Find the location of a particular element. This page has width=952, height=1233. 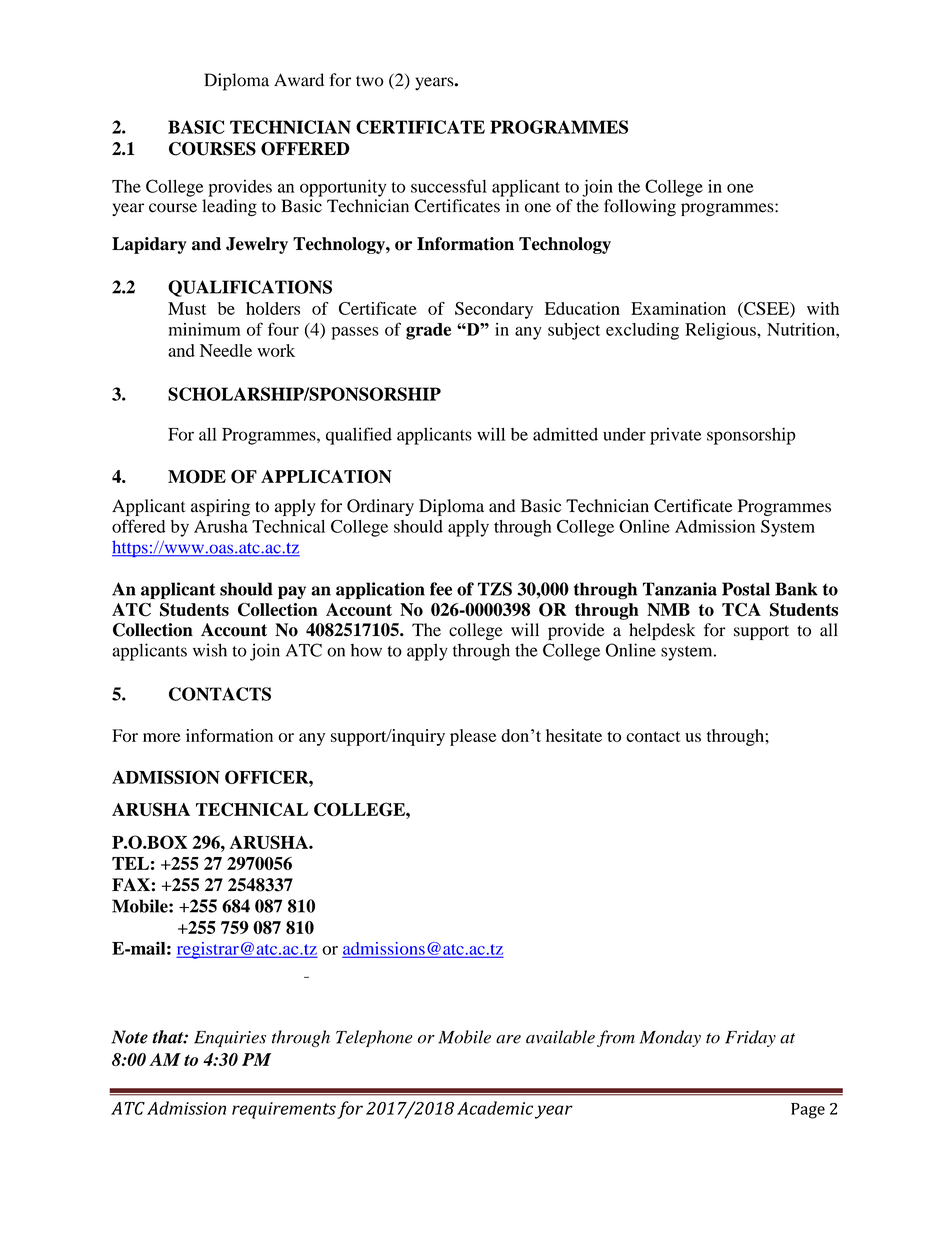

Award is located at coordinates (299, 80).
